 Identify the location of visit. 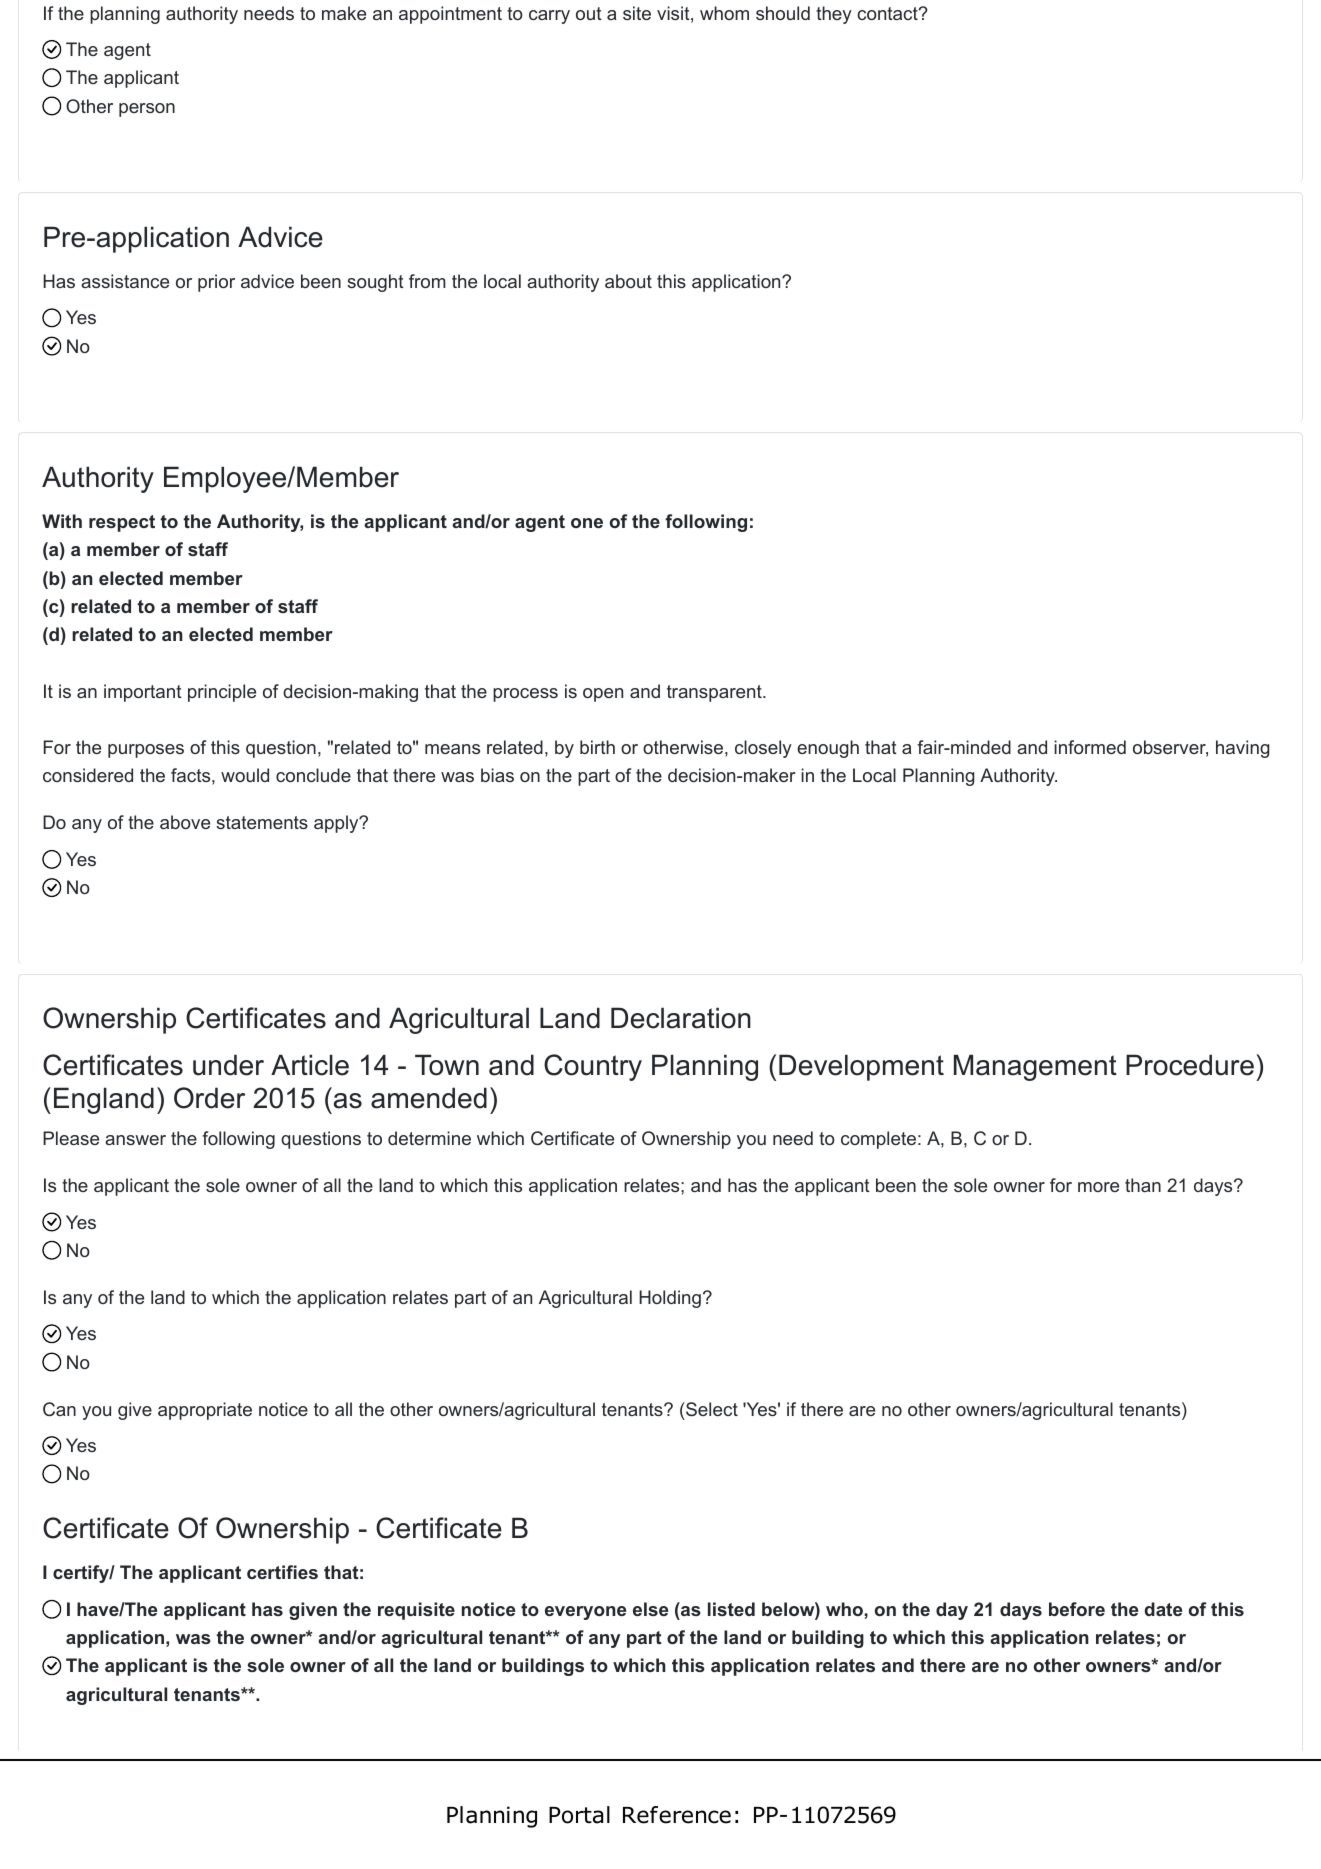
(673, 13).
